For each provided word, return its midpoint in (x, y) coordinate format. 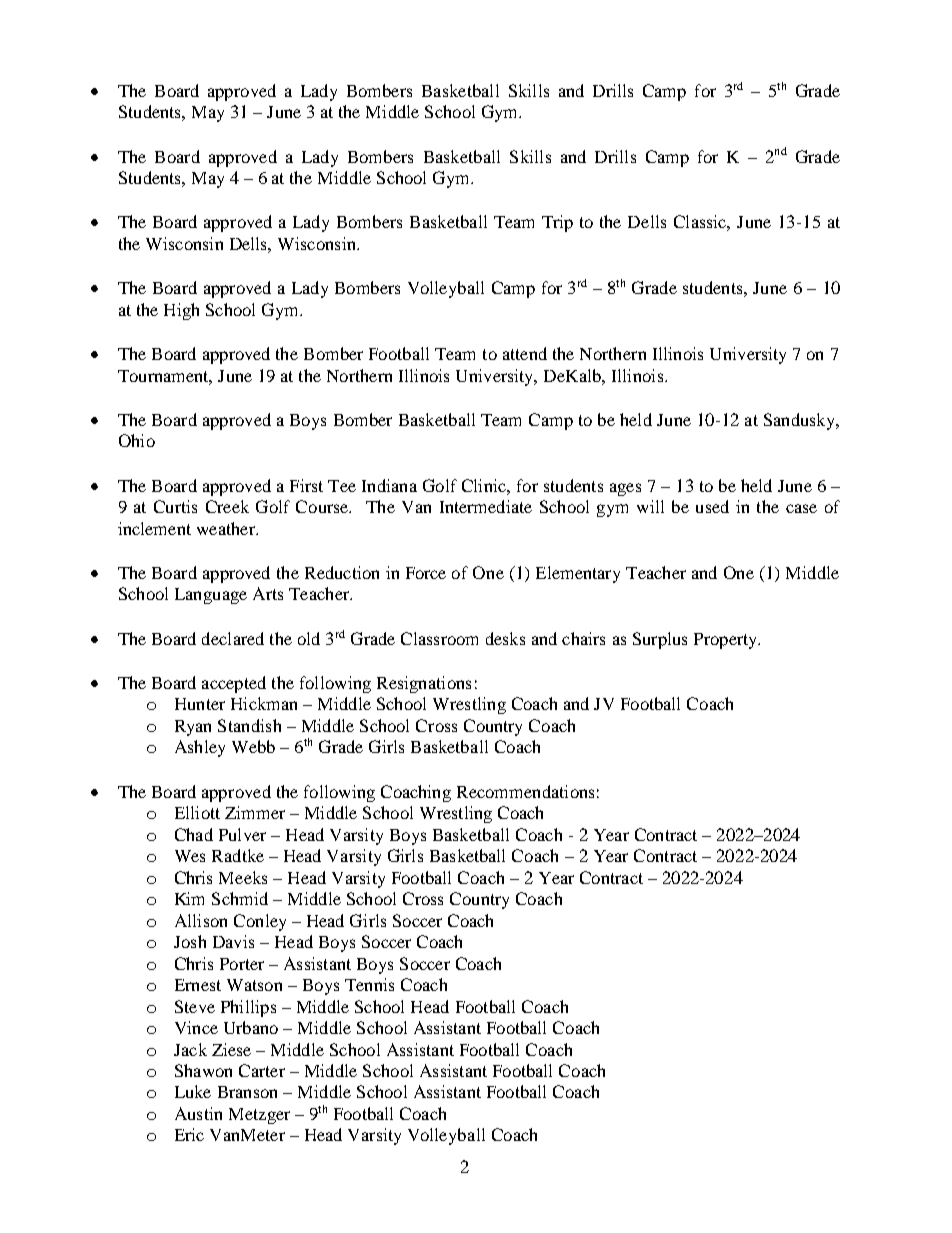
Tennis (369, 984)
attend (525, 353)
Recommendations (525, 791)
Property (727, 641)
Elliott (197, 812)
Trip (557, 223)
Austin (198, 1113)
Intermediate (486, 506)
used (712, 506)
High (181, 311)
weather (227, 528)
